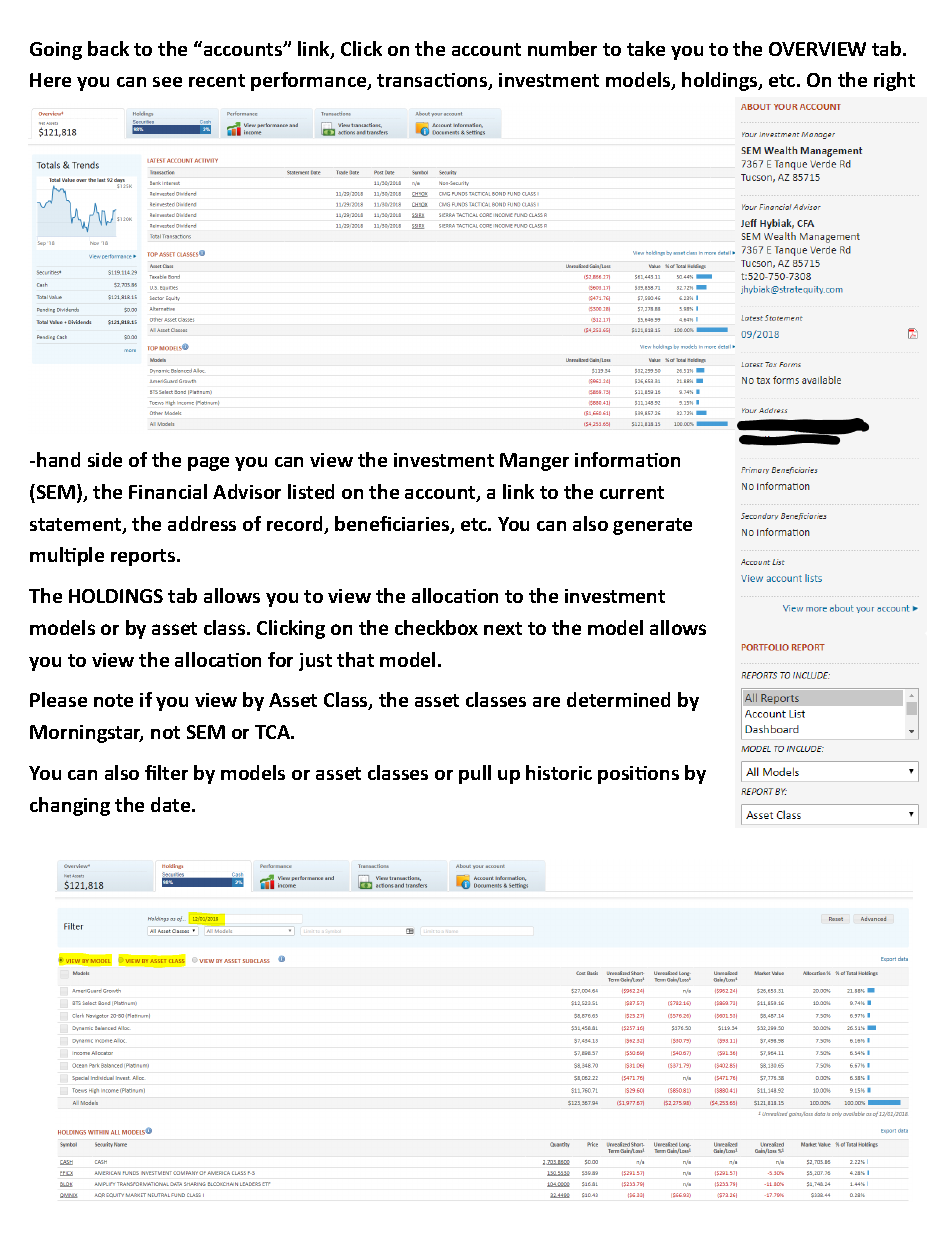 The width and height of the screenshot is (952, 1233). What do you see at coordinates (433, 81) in the screenshot?
I see `transactions` at bounding box center [433, 81].
